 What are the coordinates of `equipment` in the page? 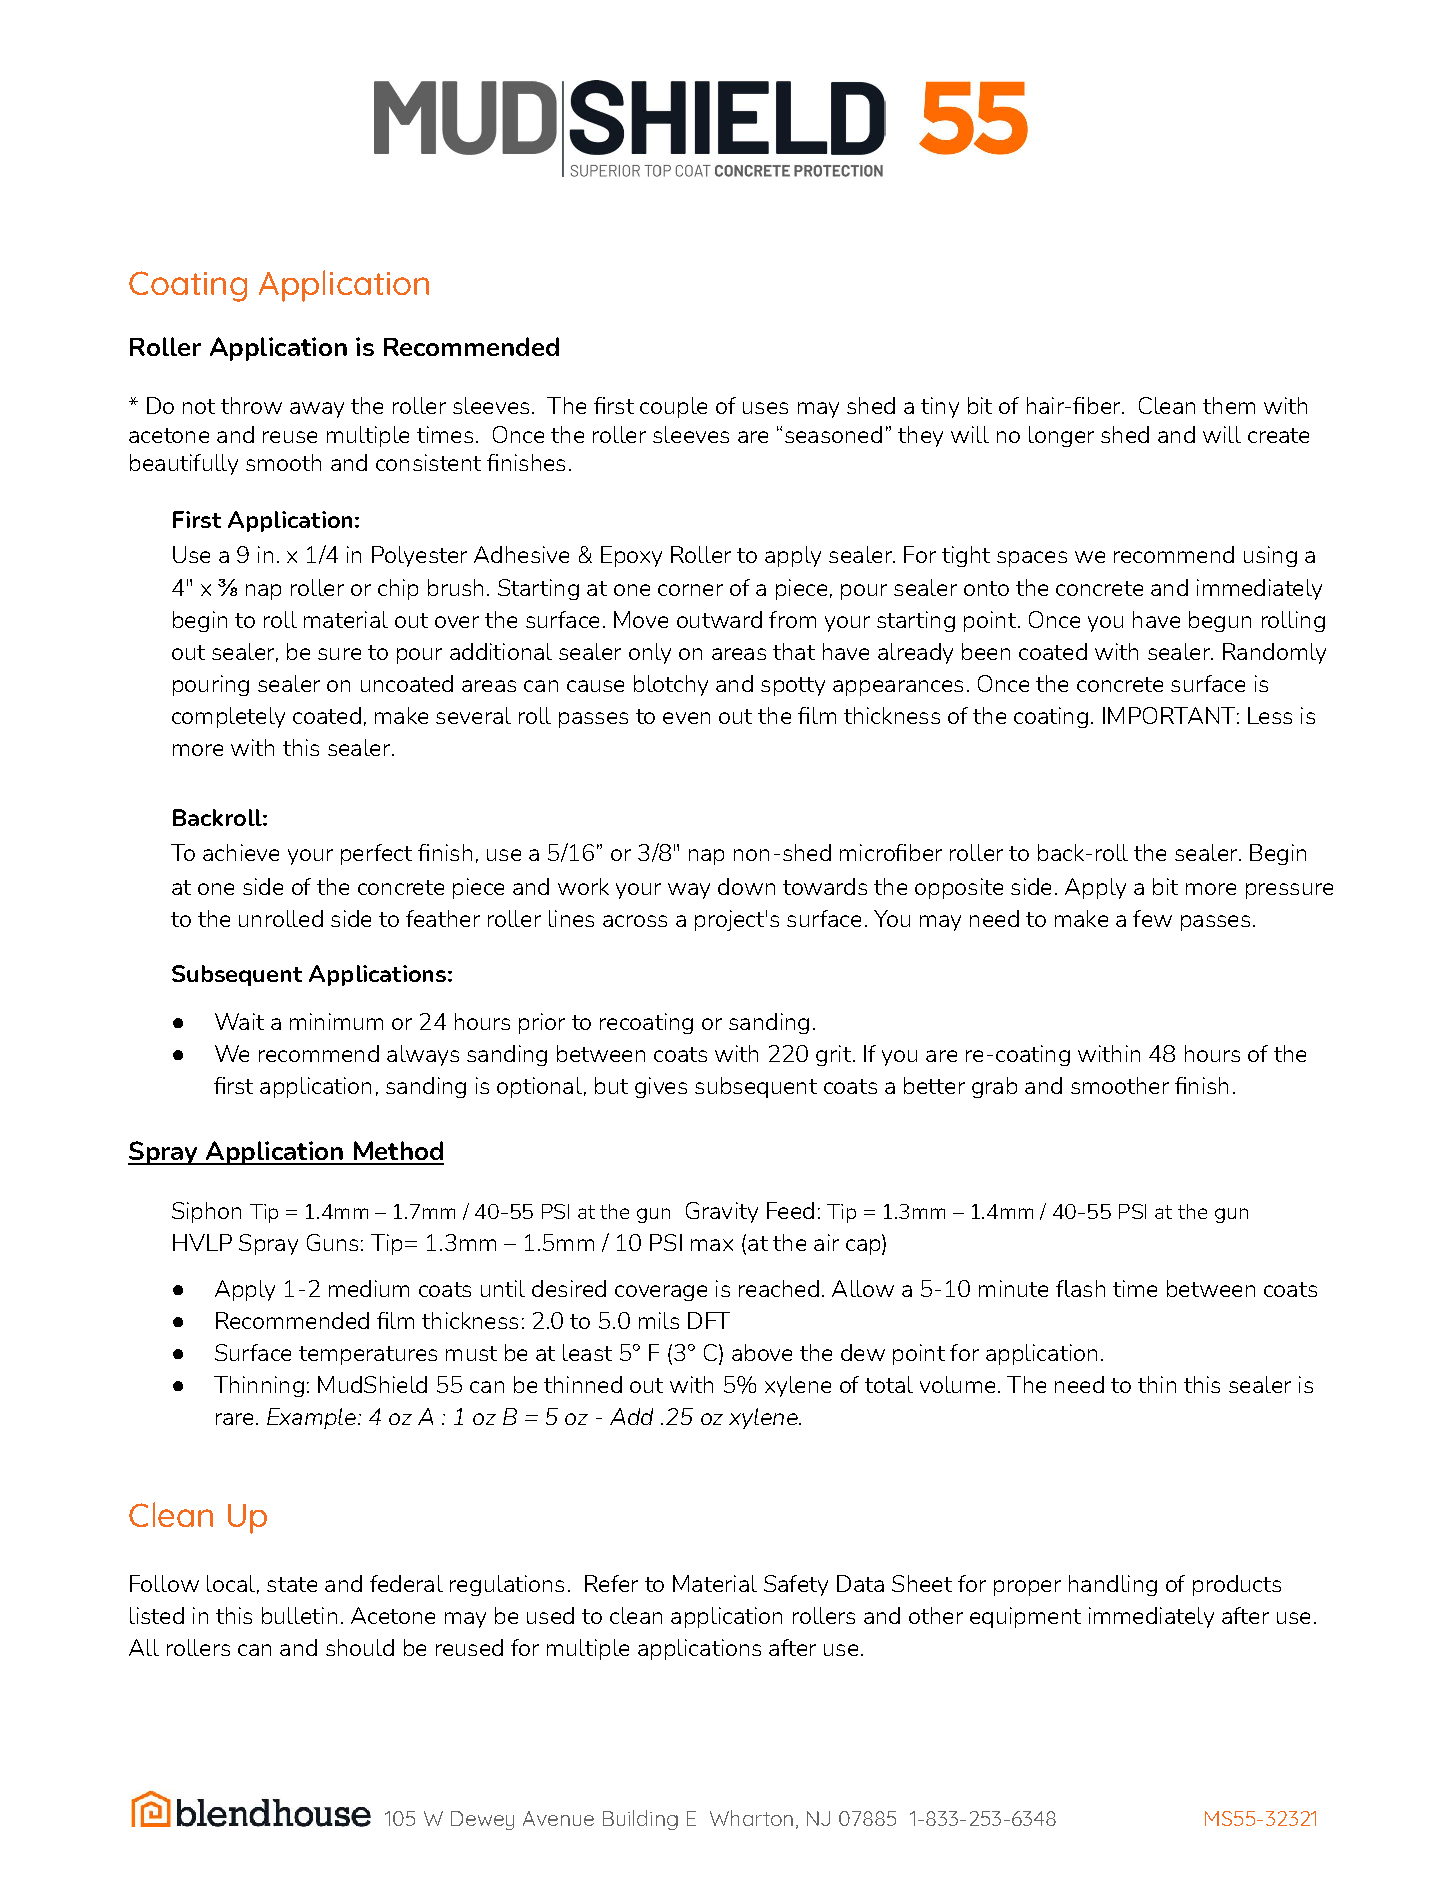 It's located at (1025, 1617).
